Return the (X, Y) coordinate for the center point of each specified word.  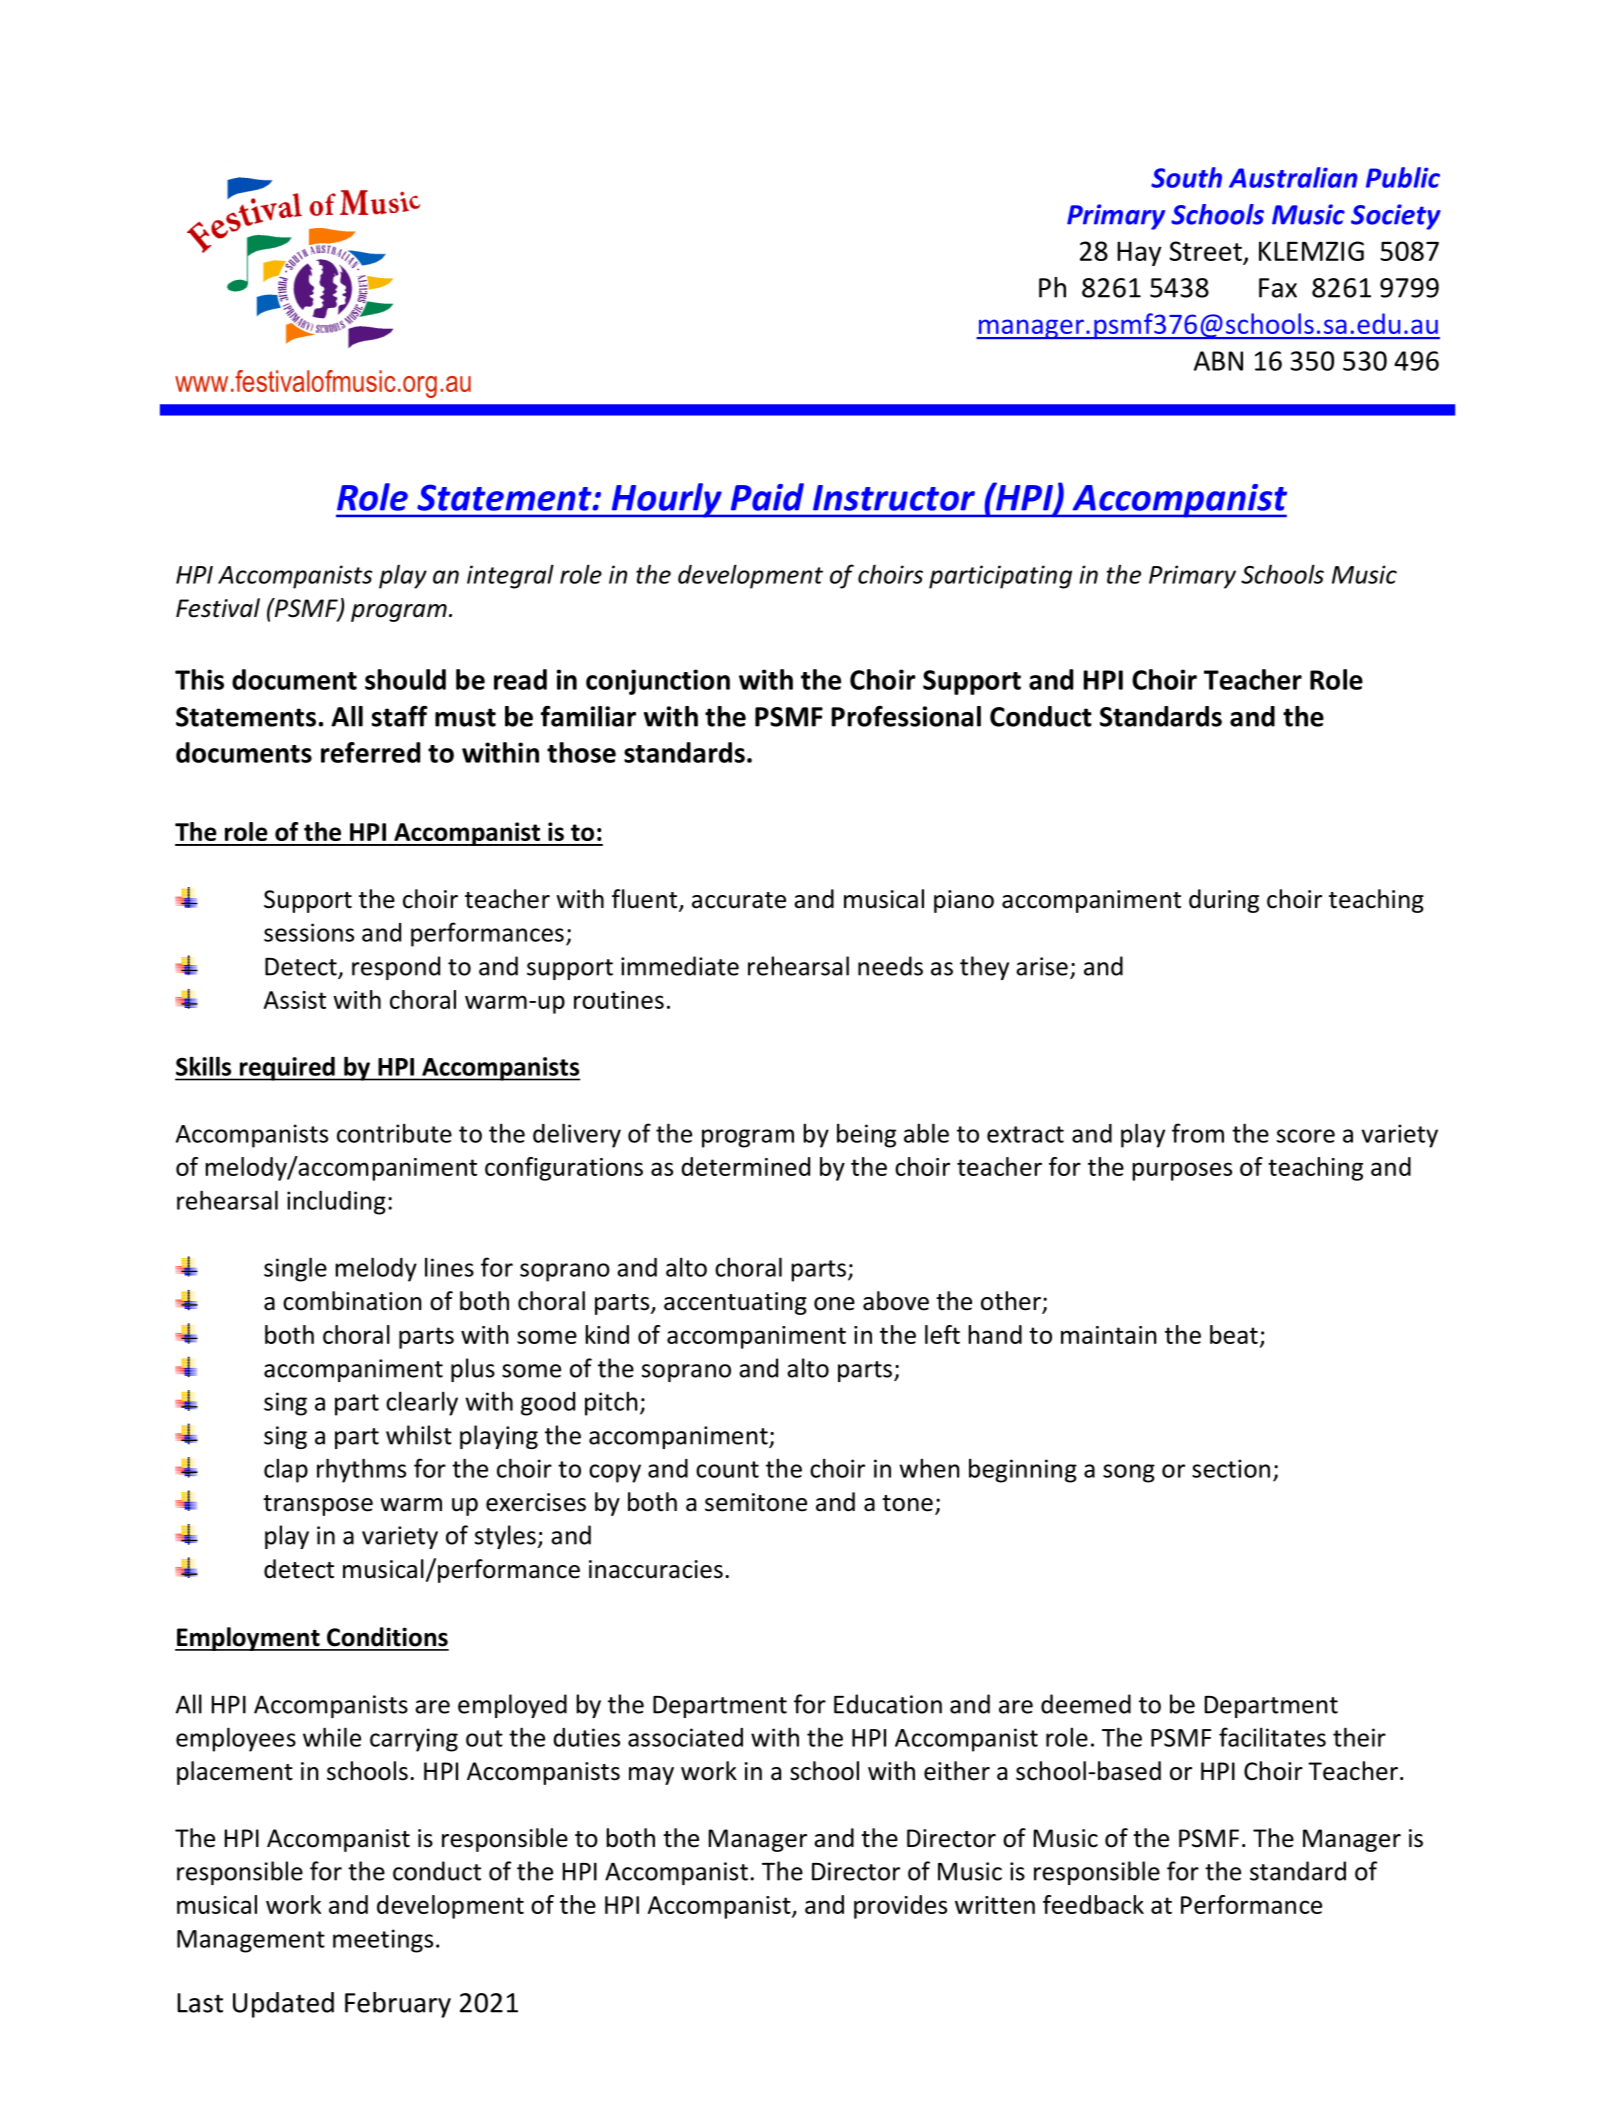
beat (1234, 1334)
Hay (1139, 253)
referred (370, 752)
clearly (422, 1403)
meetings (383, 1941)
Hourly (666, 500)
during (1224, 901)
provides (900, 1907)
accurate (739, 900)
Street (1206, 252)
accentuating (735, 1303)
